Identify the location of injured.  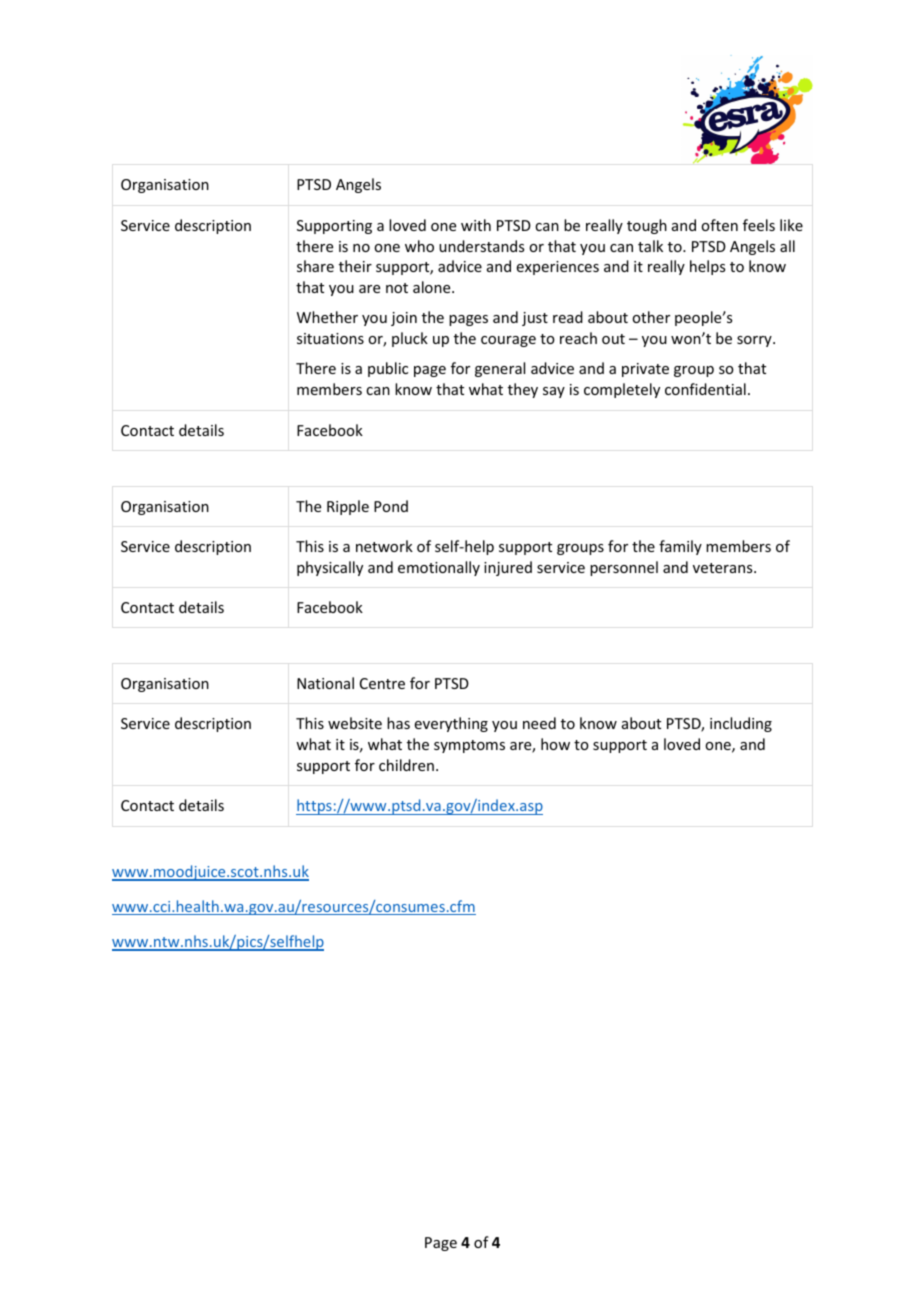
(508, 568).
